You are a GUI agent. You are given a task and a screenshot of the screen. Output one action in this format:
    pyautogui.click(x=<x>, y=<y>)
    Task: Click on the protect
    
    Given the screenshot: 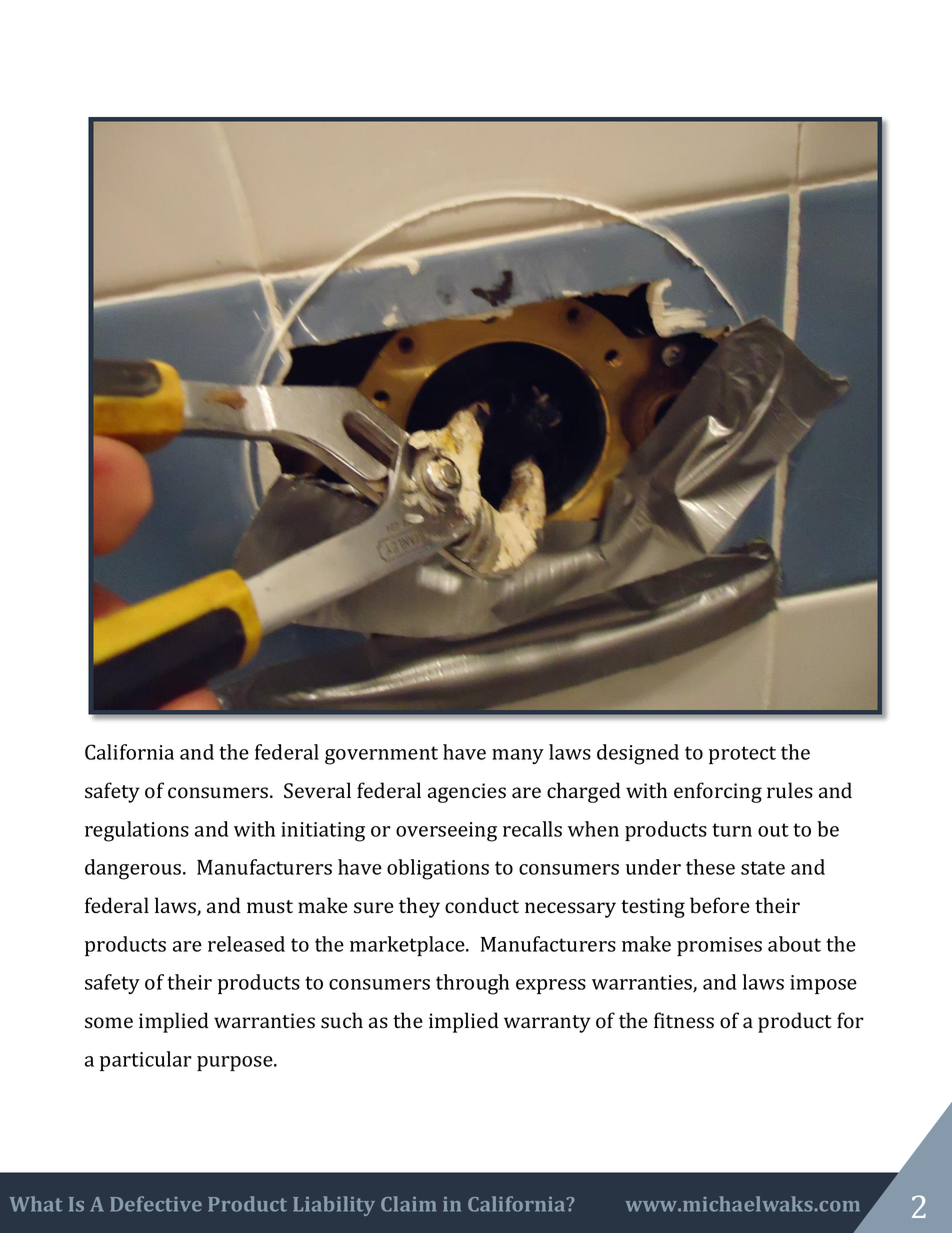 What is the action you would take?
    pyautogui.click(x=742, y=755)
